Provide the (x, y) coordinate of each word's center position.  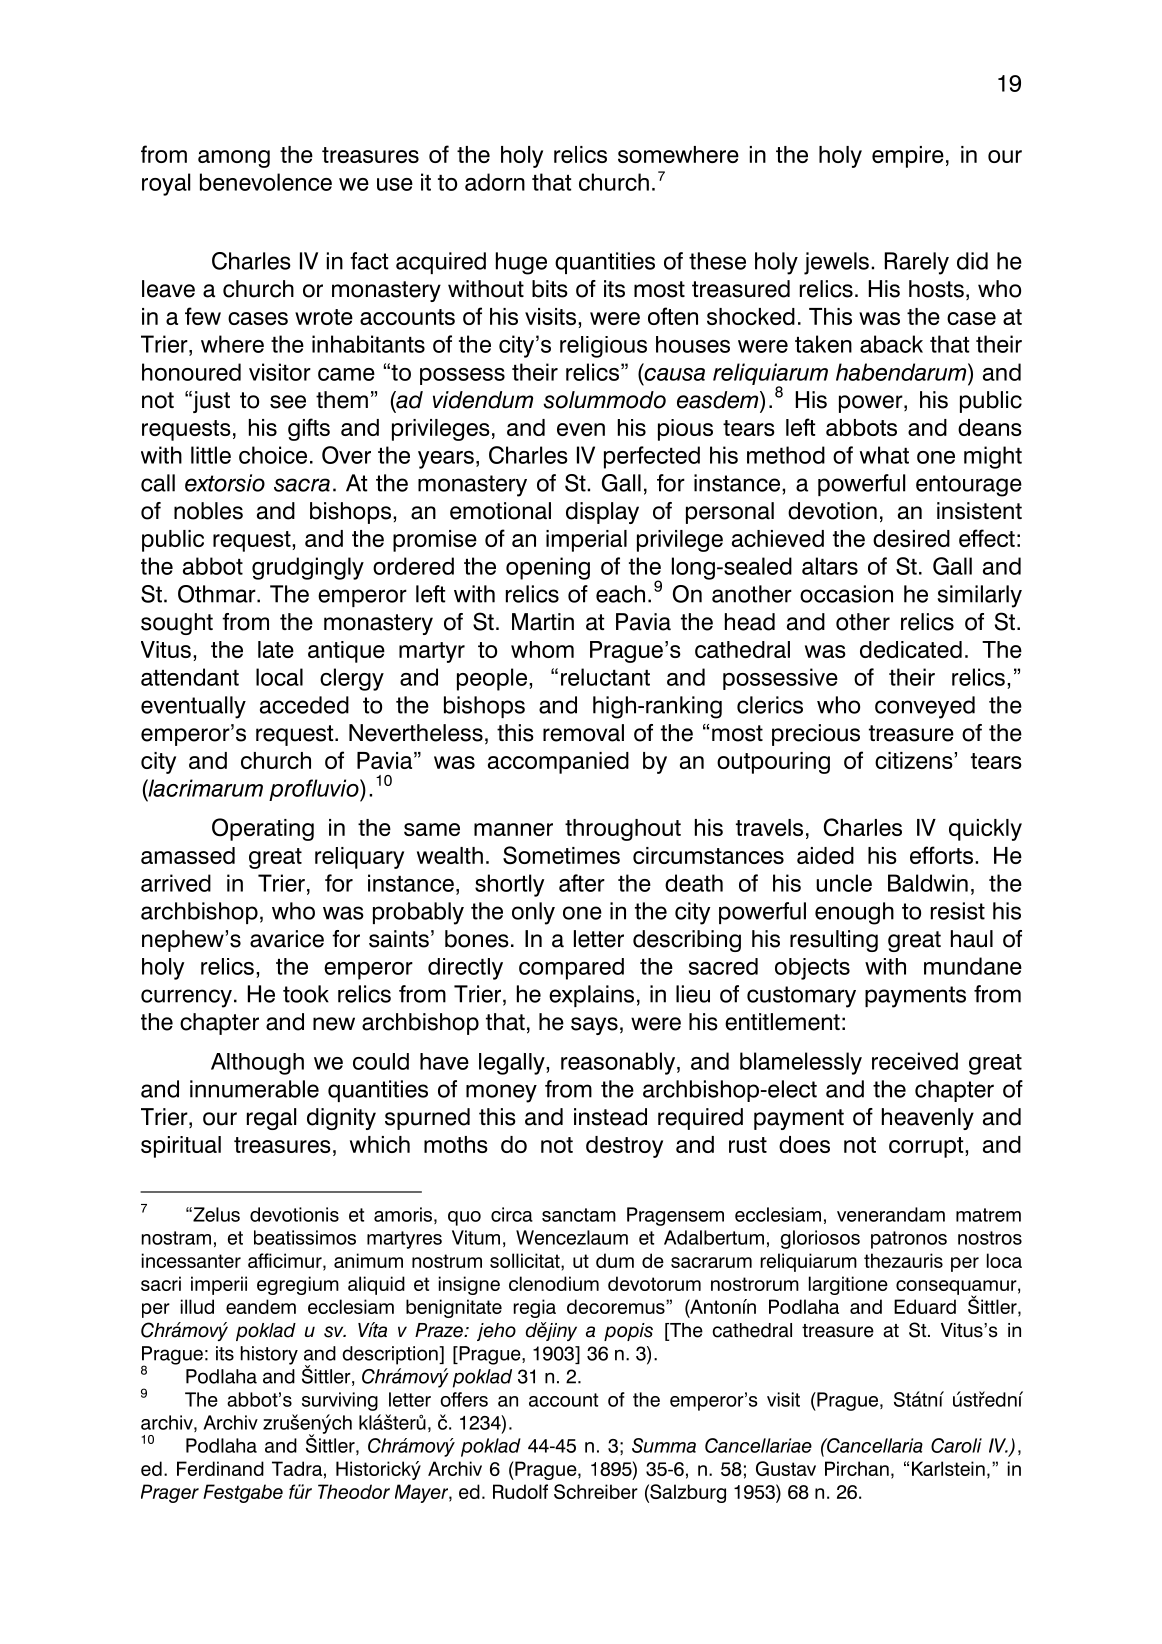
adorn (495, 182)
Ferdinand (220, 1468)
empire (908, 157)
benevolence (266, 182)
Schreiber (596, 1491)
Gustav (786, 1468)
